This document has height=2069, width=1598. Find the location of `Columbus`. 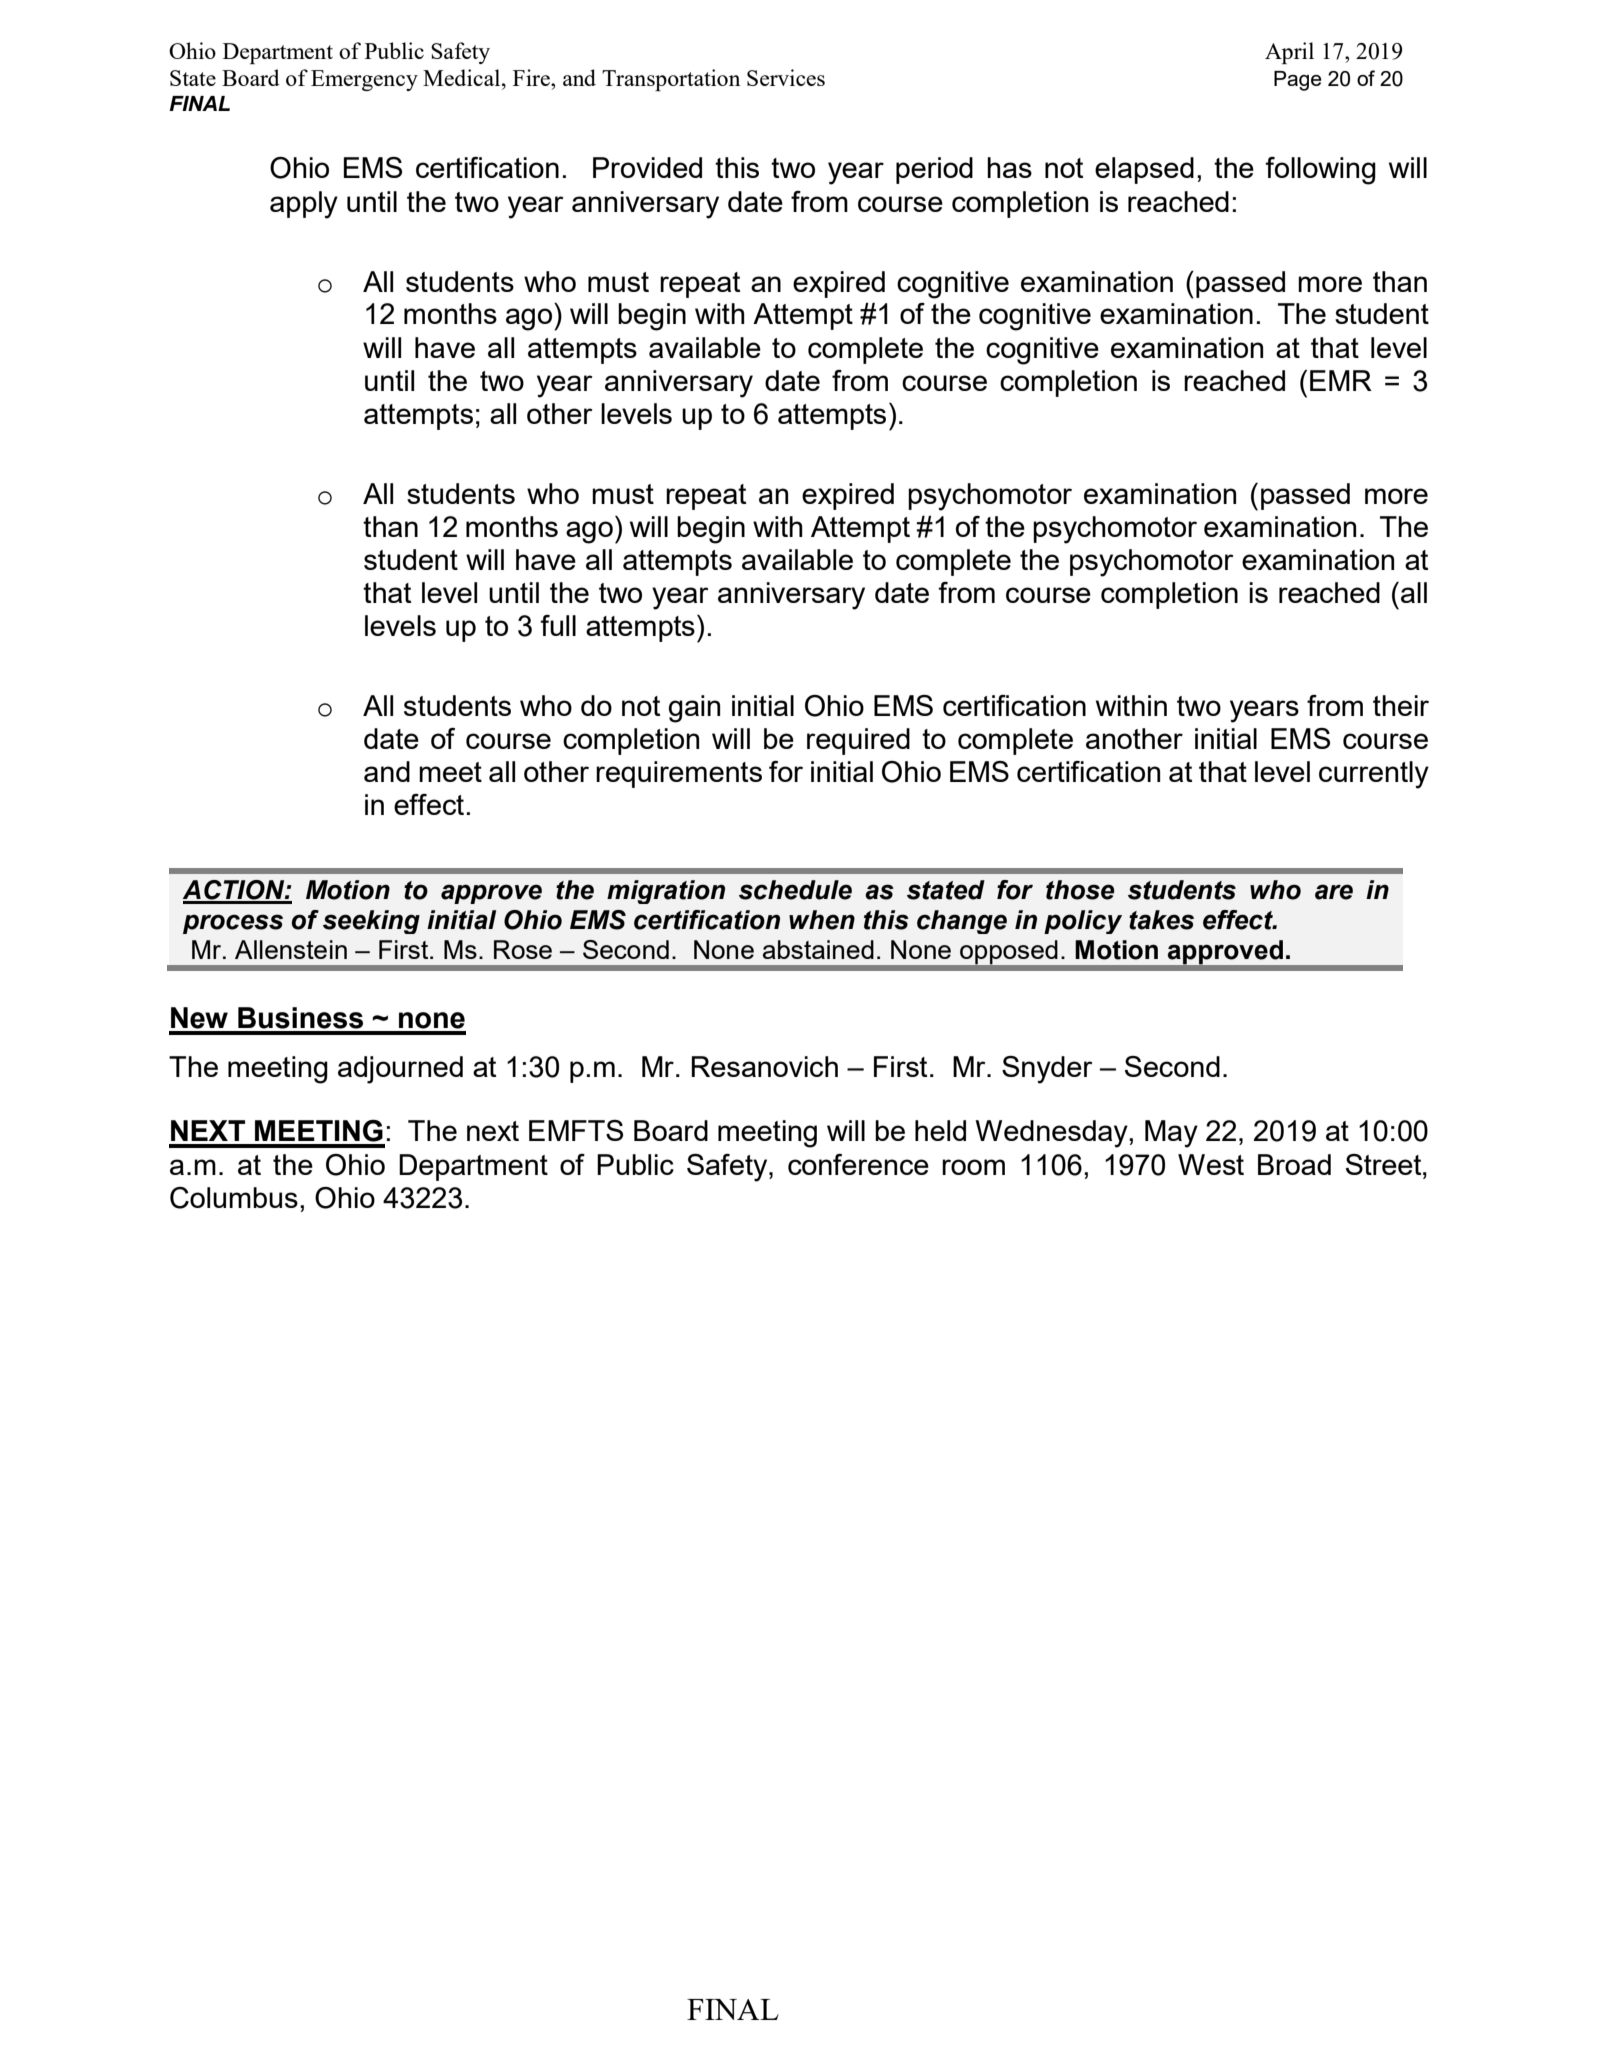

Columbus is located at coordinates (234, 1198).
